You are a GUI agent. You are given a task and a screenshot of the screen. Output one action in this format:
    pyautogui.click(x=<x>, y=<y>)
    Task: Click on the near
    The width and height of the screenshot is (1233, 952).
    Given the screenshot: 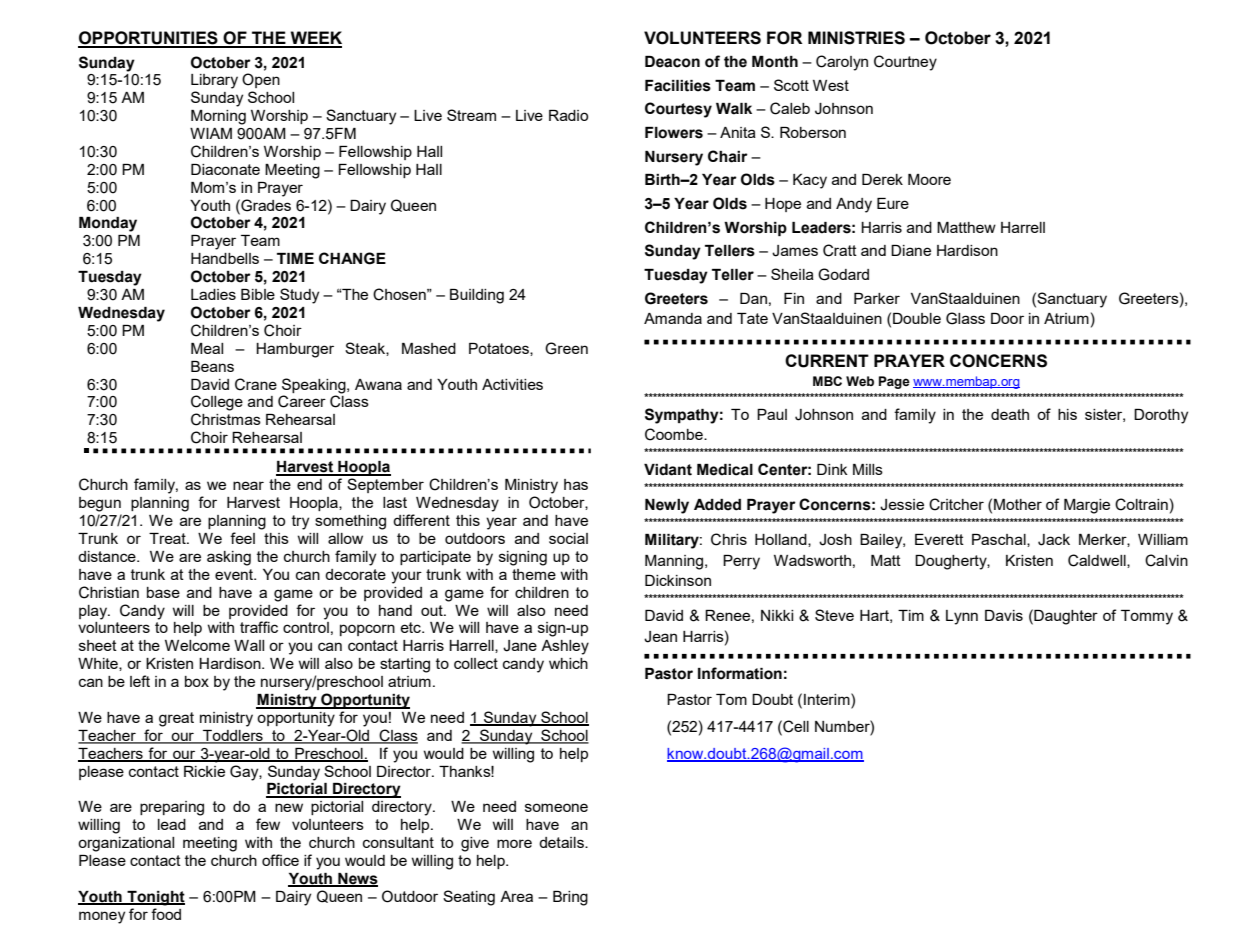 What is the action you would take?
    pyautogui.click(x=248, y=485)
